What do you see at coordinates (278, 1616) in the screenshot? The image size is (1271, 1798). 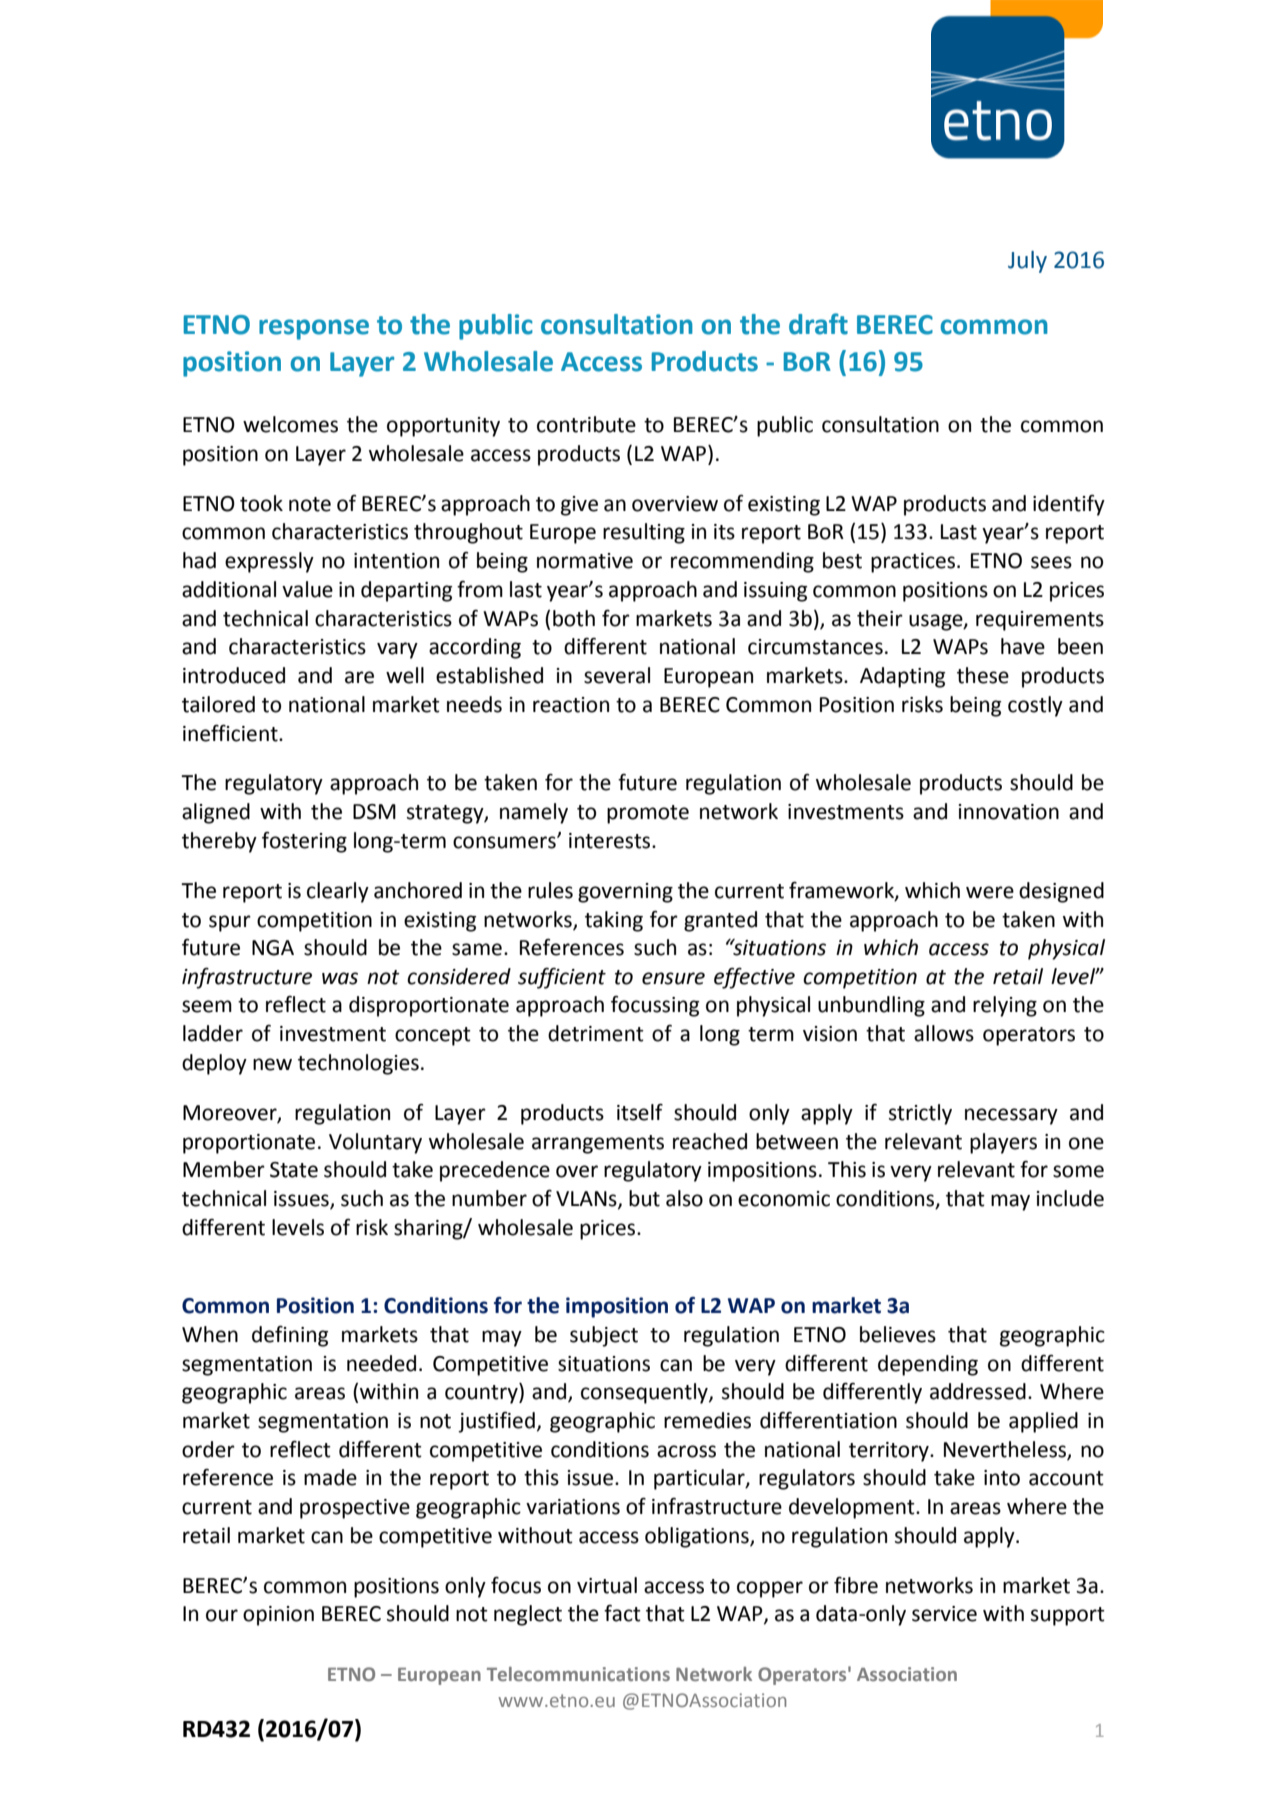 I see `opinion` at bounding box center [278, 1616].
